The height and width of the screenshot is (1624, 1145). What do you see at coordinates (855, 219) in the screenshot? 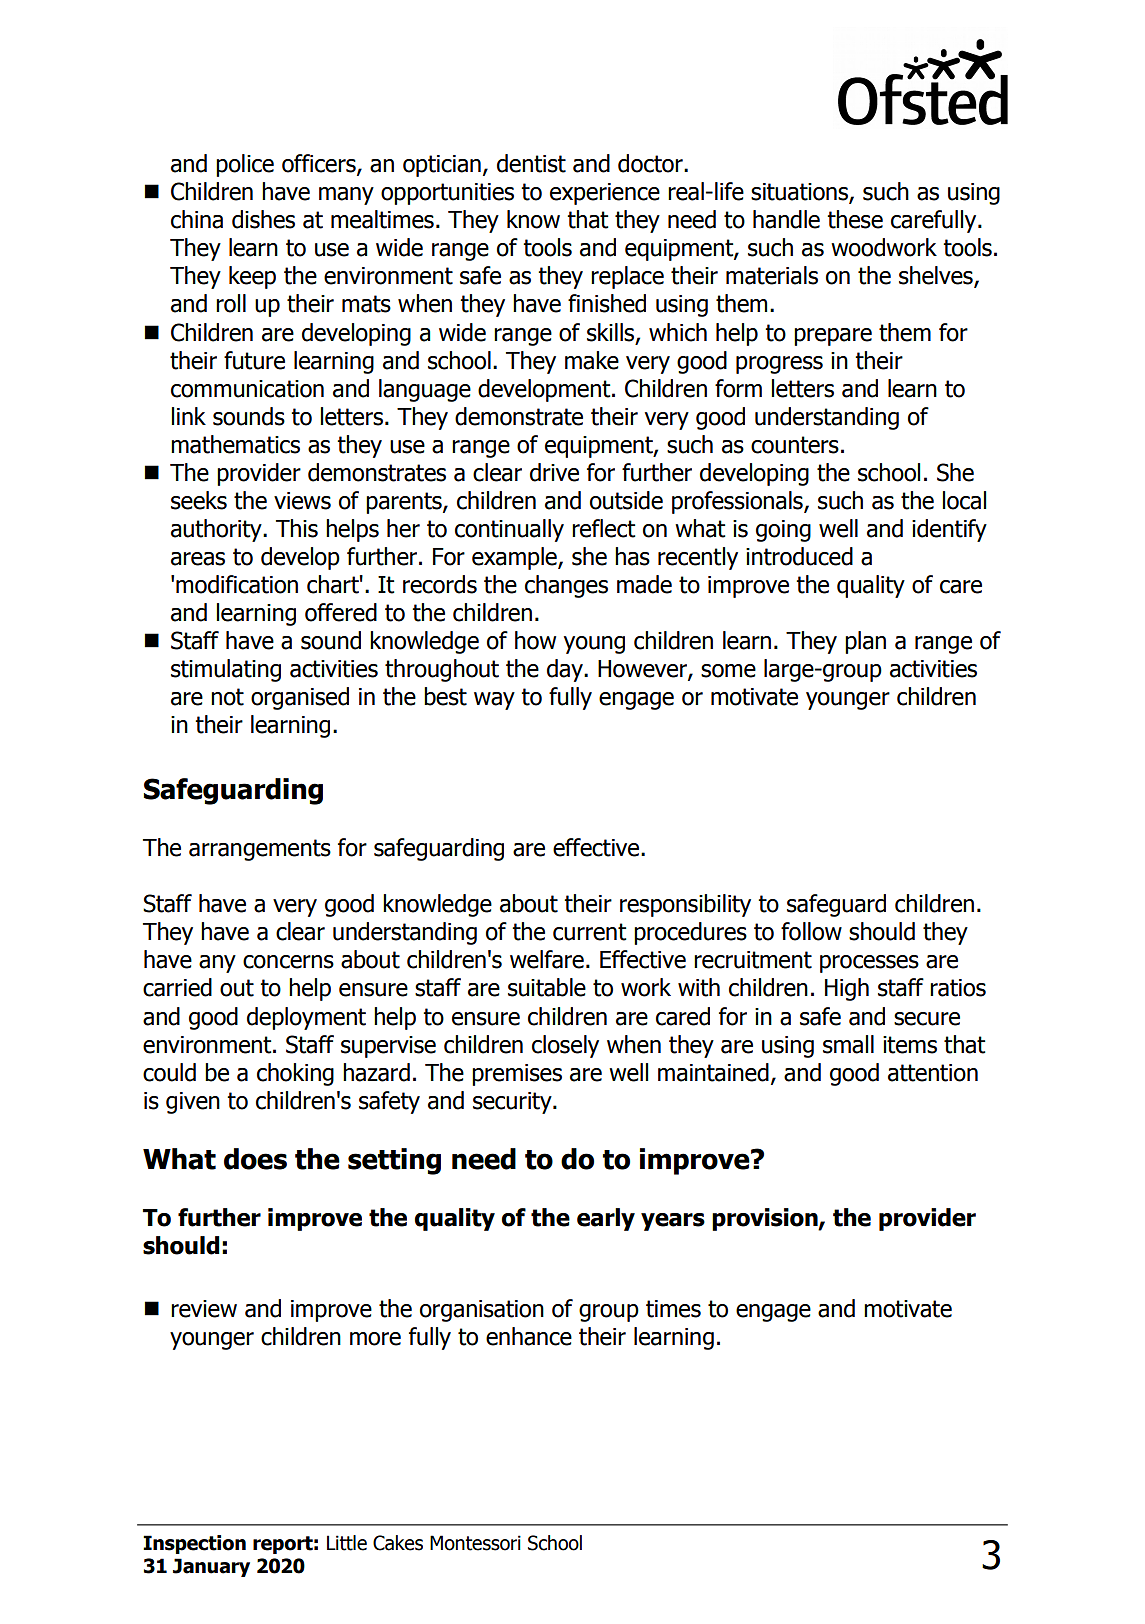
I see `these` at bounding box center [855, 219].
